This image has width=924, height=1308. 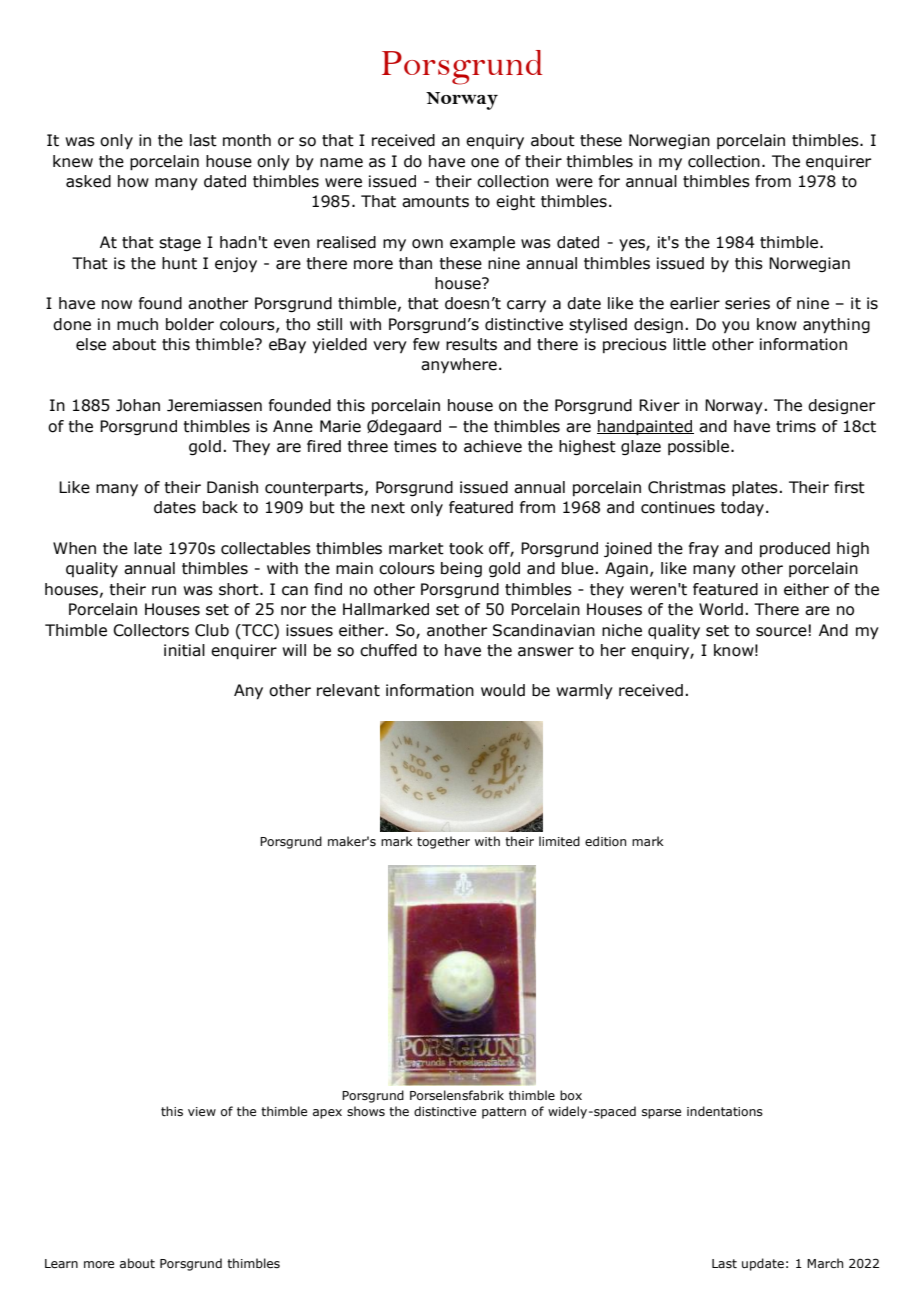 What do you see at coordinates (782, 631) in the image?
I see `source` at bounding box center [782, 631].
